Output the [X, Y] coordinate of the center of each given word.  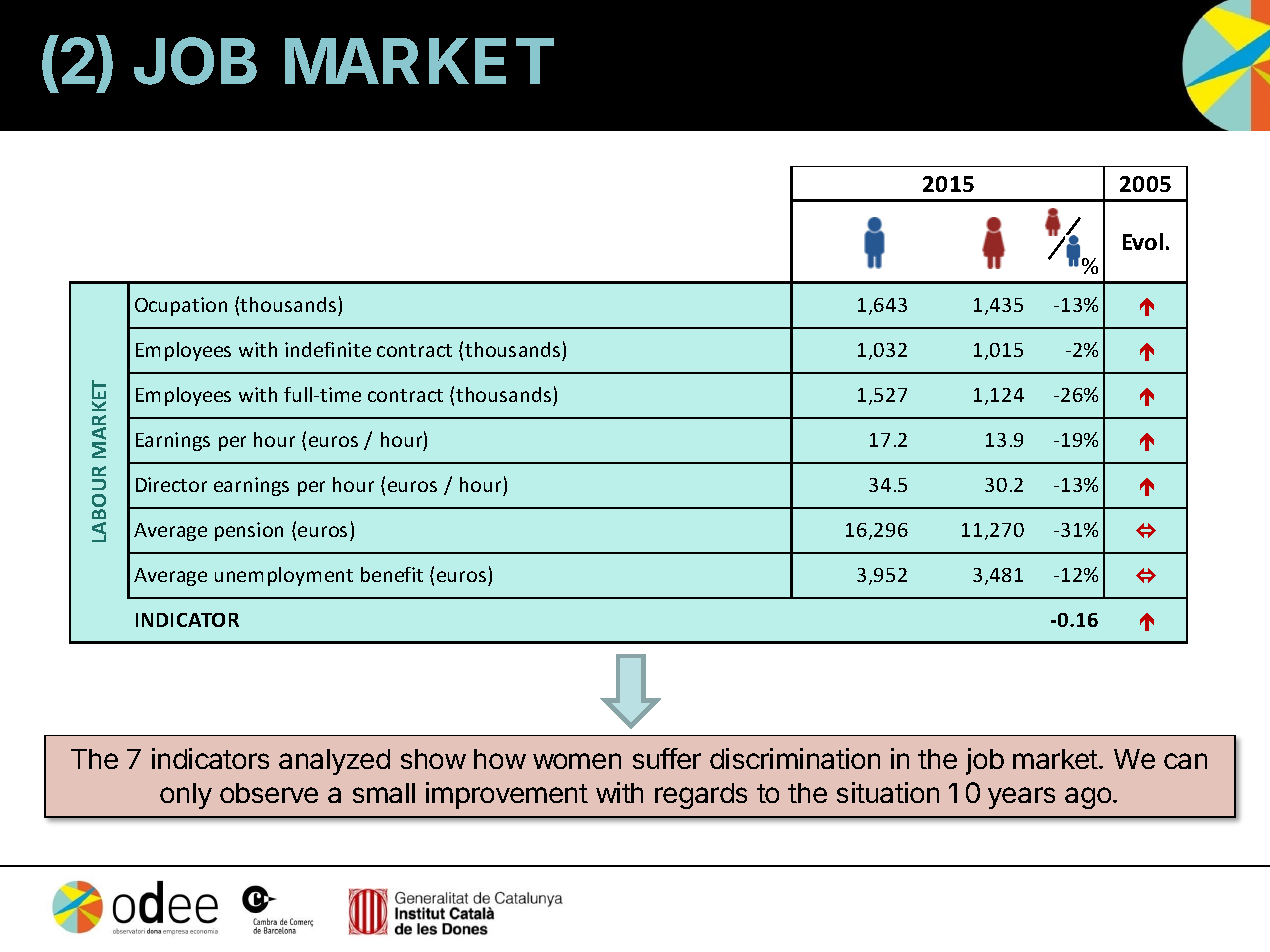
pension [249, 531]
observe [269, 793]
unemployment [284, 576]
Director [171, 484]
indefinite [328, 349]
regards [701, 796]
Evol [1143, 241]
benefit [392, 574]
